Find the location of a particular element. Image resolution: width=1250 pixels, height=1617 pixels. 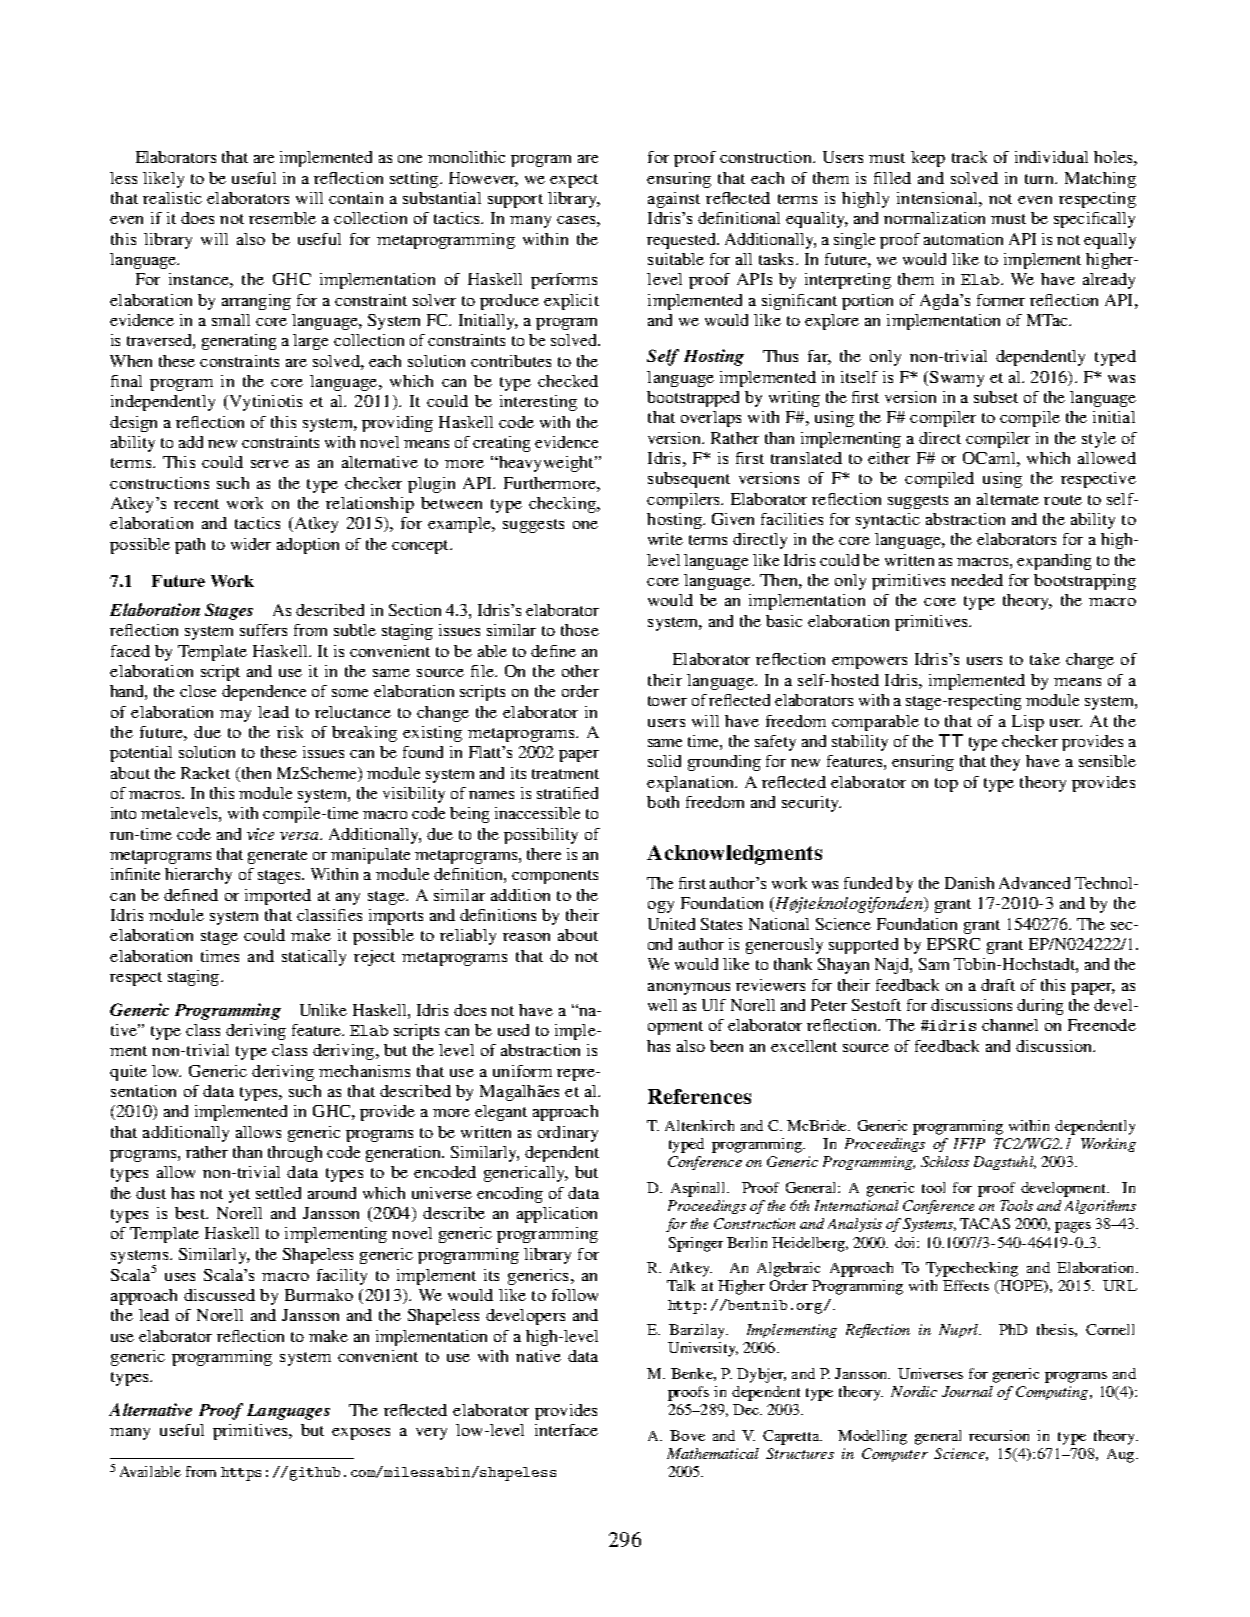

turn is located at coordinates (1040, 179).
